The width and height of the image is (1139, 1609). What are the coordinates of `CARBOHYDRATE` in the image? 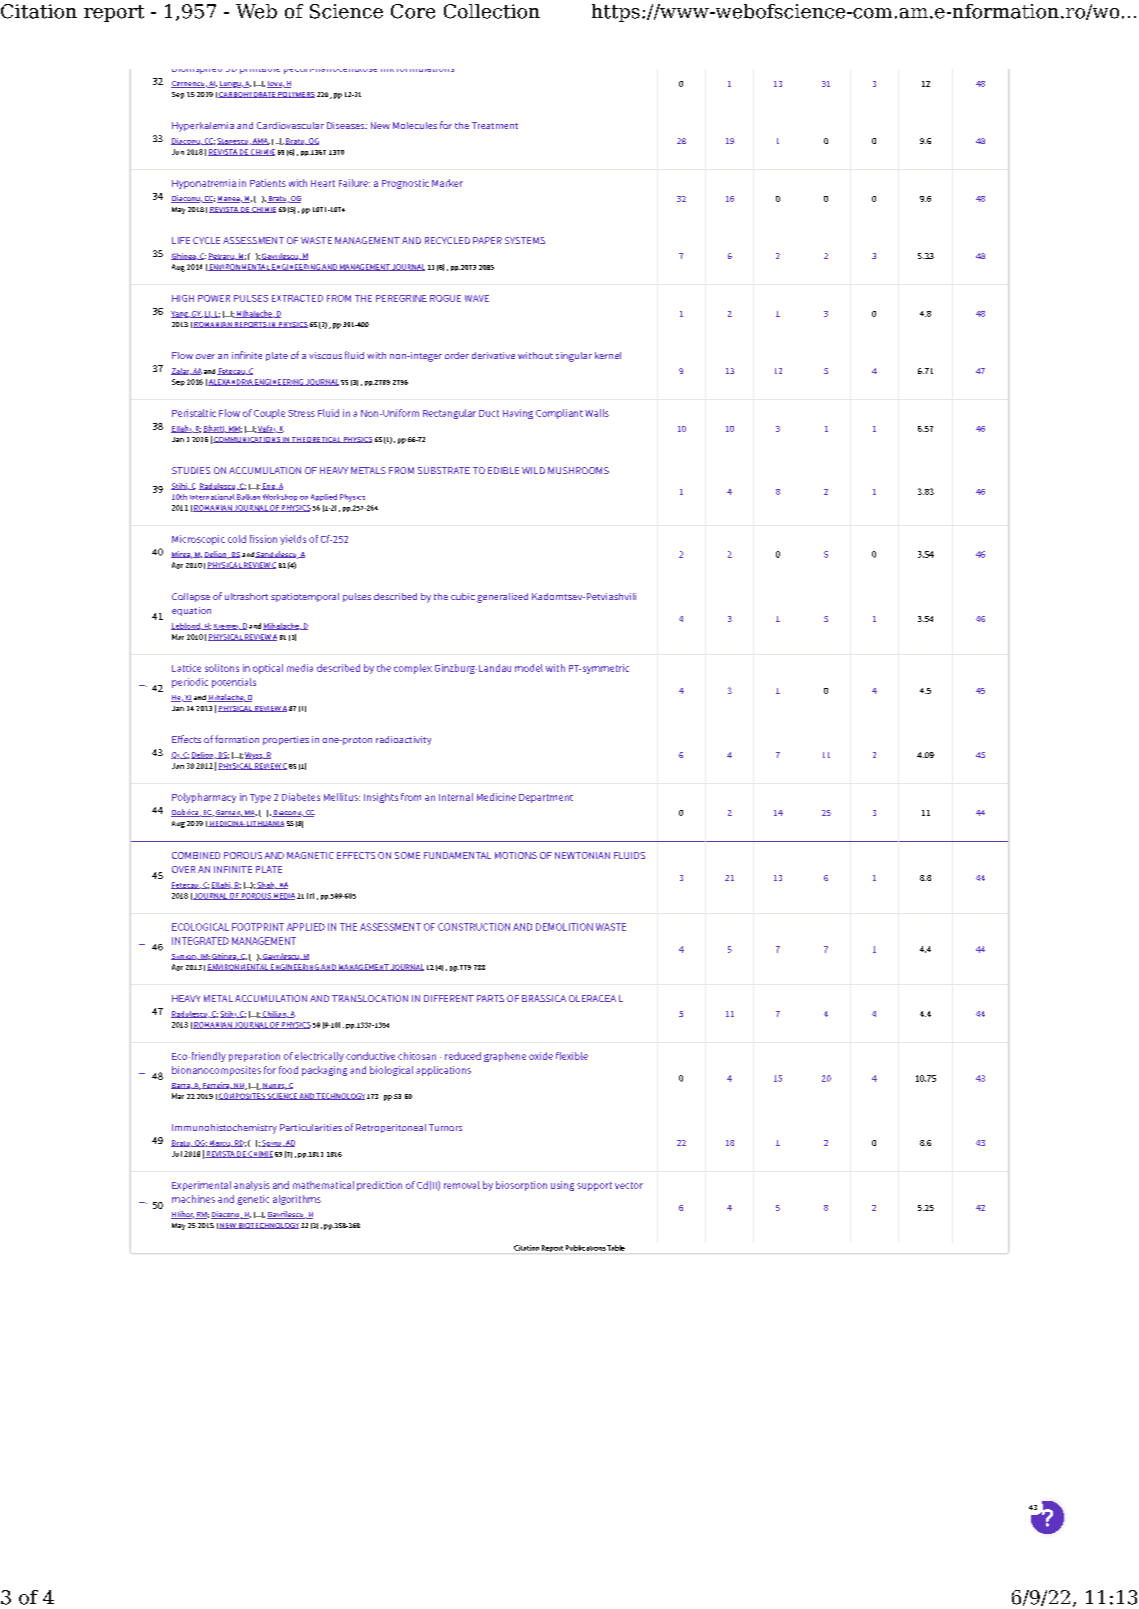 It's located at (247, 95).
